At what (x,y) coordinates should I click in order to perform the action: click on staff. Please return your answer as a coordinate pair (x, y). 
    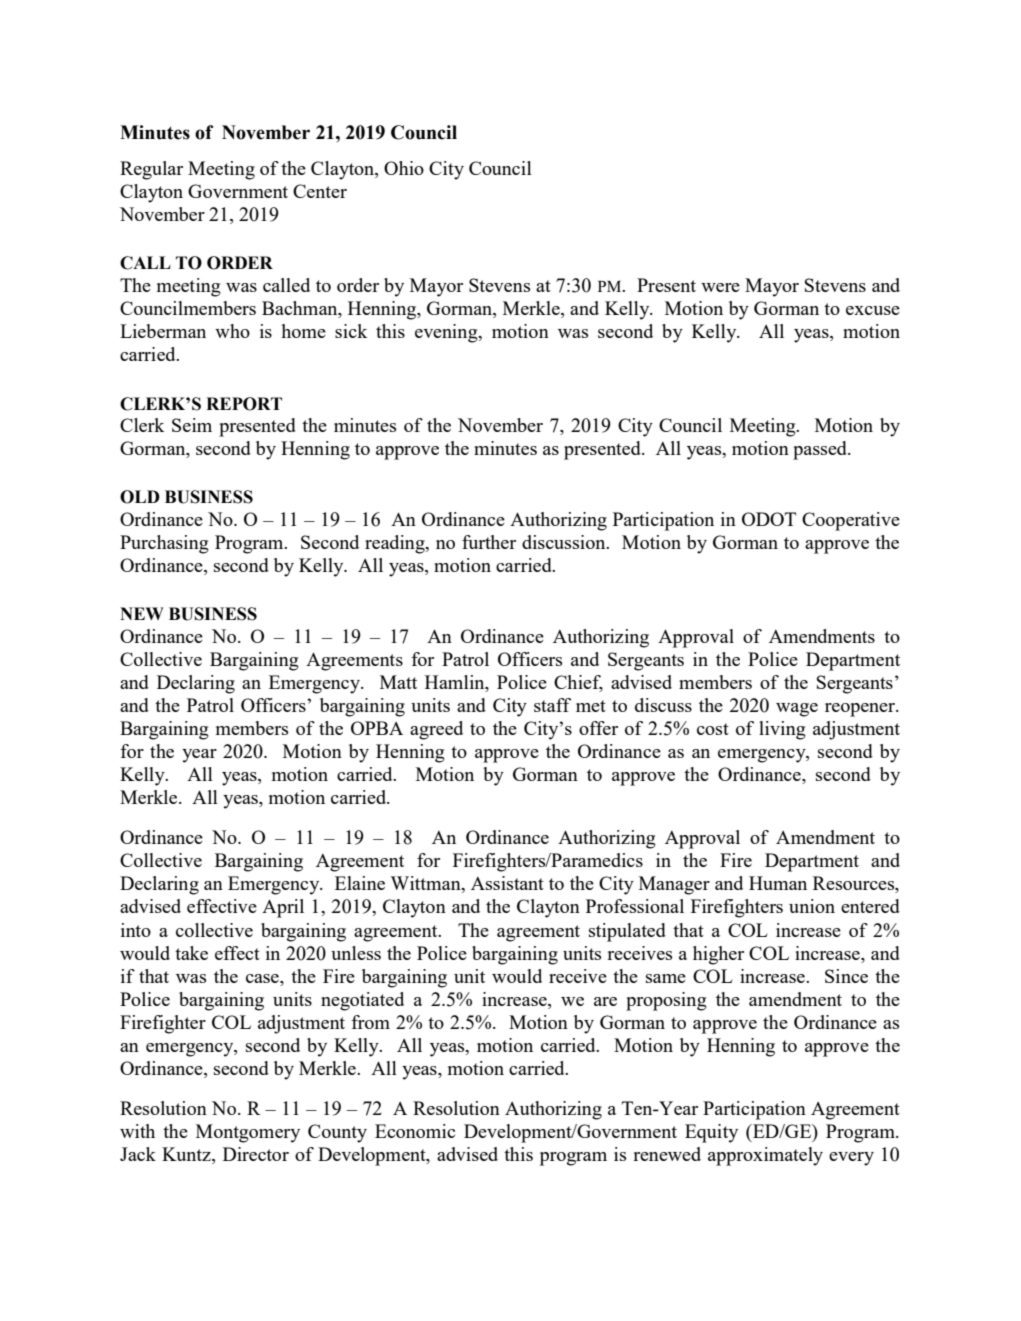
    Looking at the image, I should click on (552, 705).
